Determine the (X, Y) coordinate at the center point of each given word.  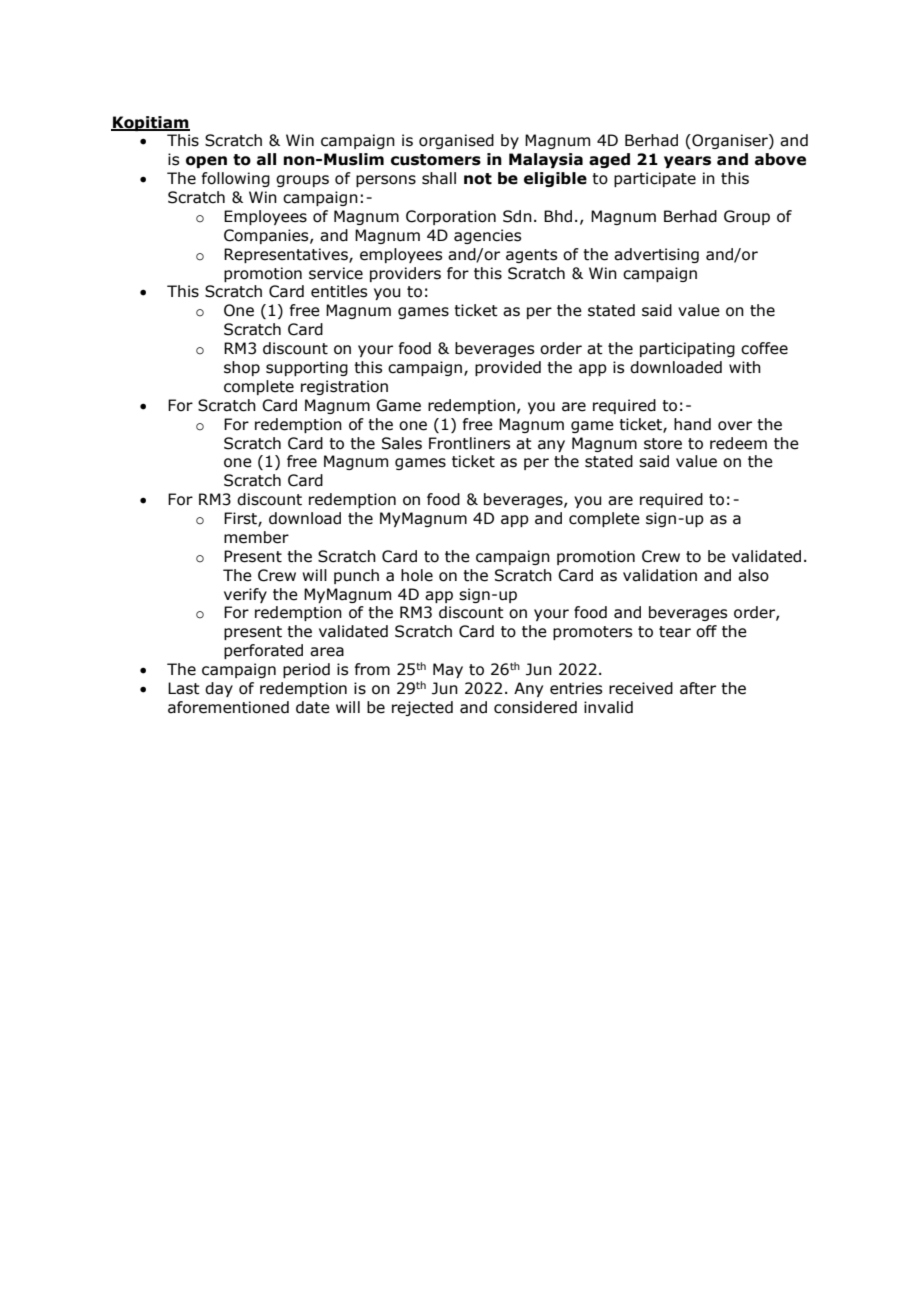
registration (344, 387)
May (448, 670)
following (235, 179)
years (687, 162)
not (478, 179)
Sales (402, 443)
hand (692, 424)
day (219, 689)
